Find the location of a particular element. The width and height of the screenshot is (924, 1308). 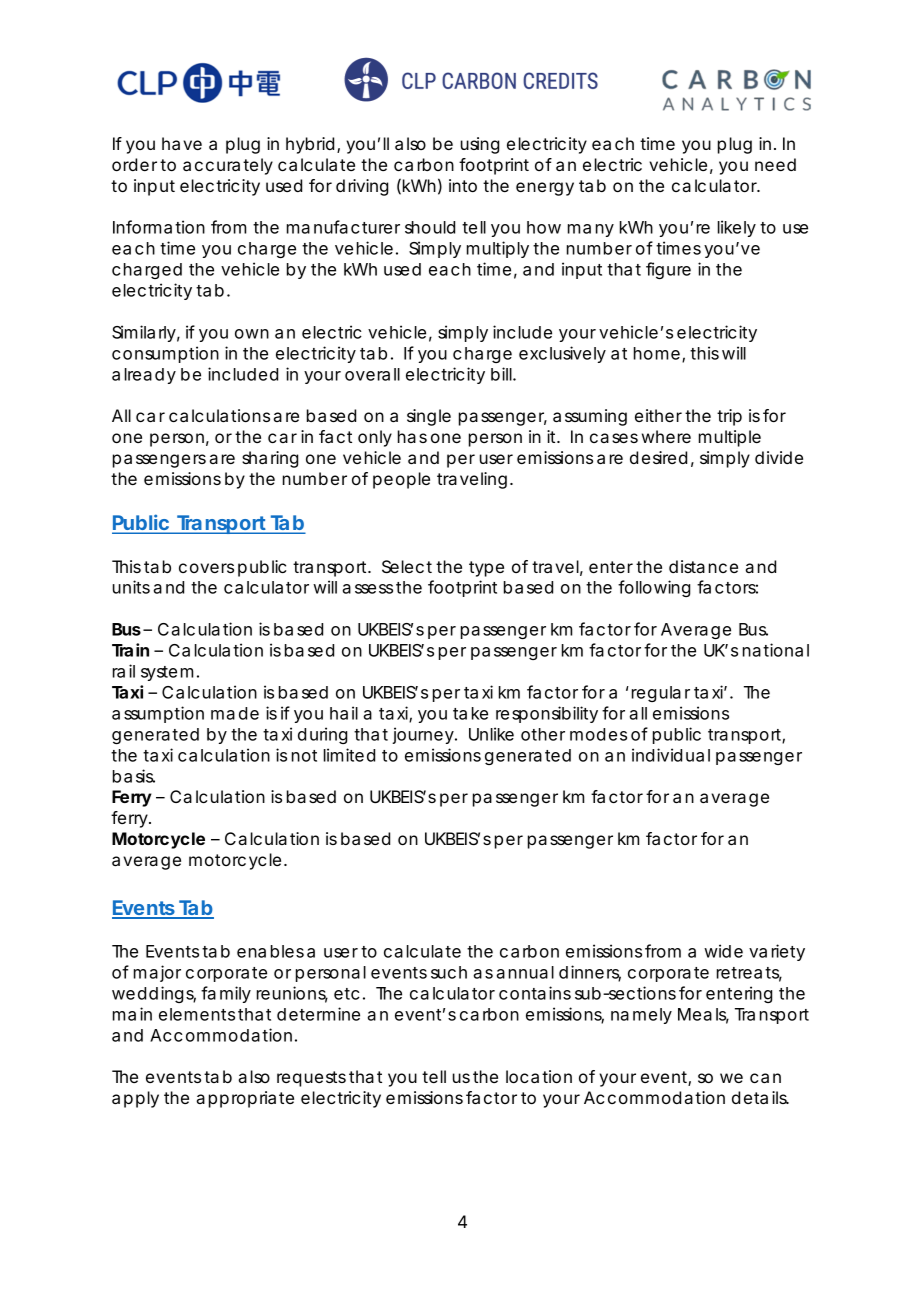

location is located at coordinates (539, 1076).
